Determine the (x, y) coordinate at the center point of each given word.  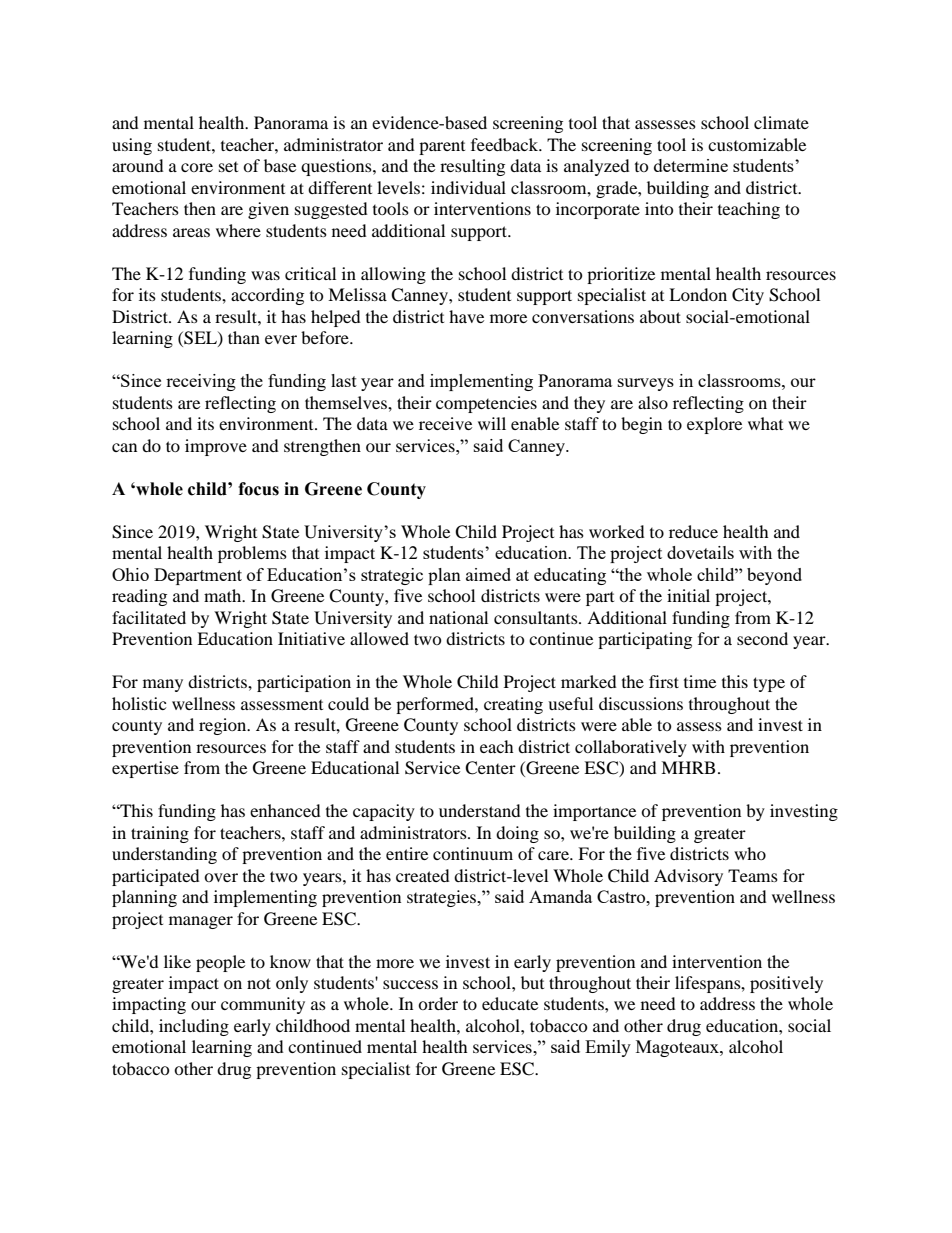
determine (691, 165)
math (224, 595)
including (194, 1027)
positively (786, 984)
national (458, 617)
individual (468, 187)
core (197, 167)
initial (688, 595)
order (438, 1003)
